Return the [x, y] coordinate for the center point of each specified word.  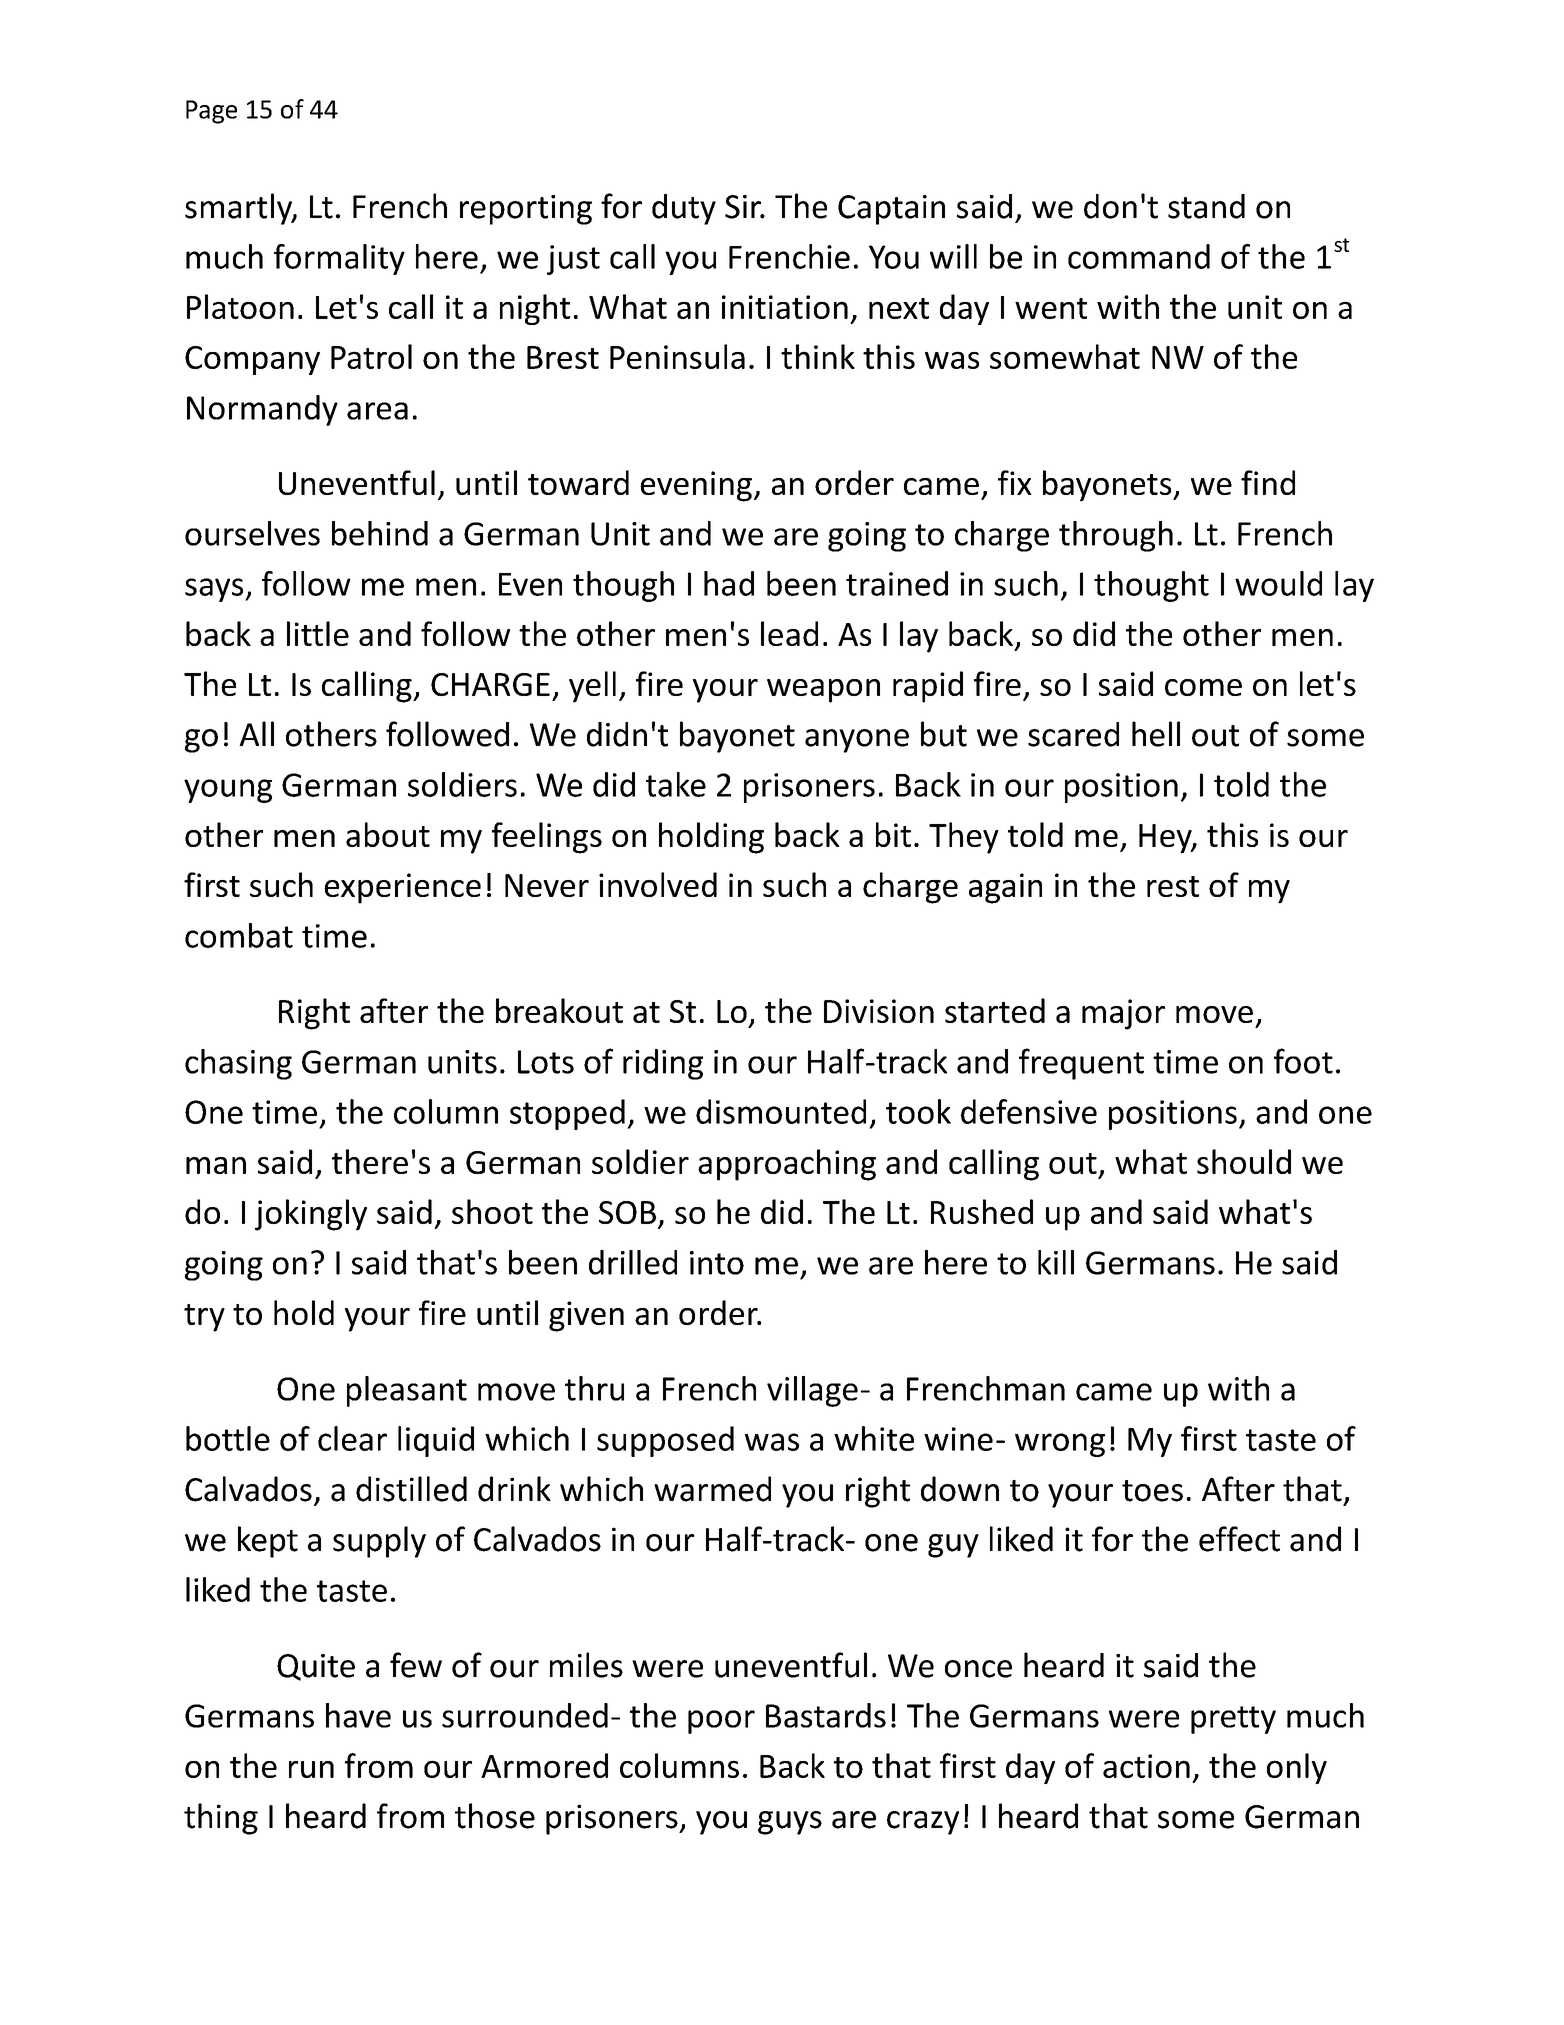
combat [239, 935]
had [729, 583]
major [1123, 1014]
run [311, 1769]
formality [339, 259]
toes [1152, 1491]
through [1116, 536]
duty [684, 209]
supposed [665, 1441]
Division [879, 1011]
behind [380, 533]
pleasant [407, 1391]
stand [1206, 206]
